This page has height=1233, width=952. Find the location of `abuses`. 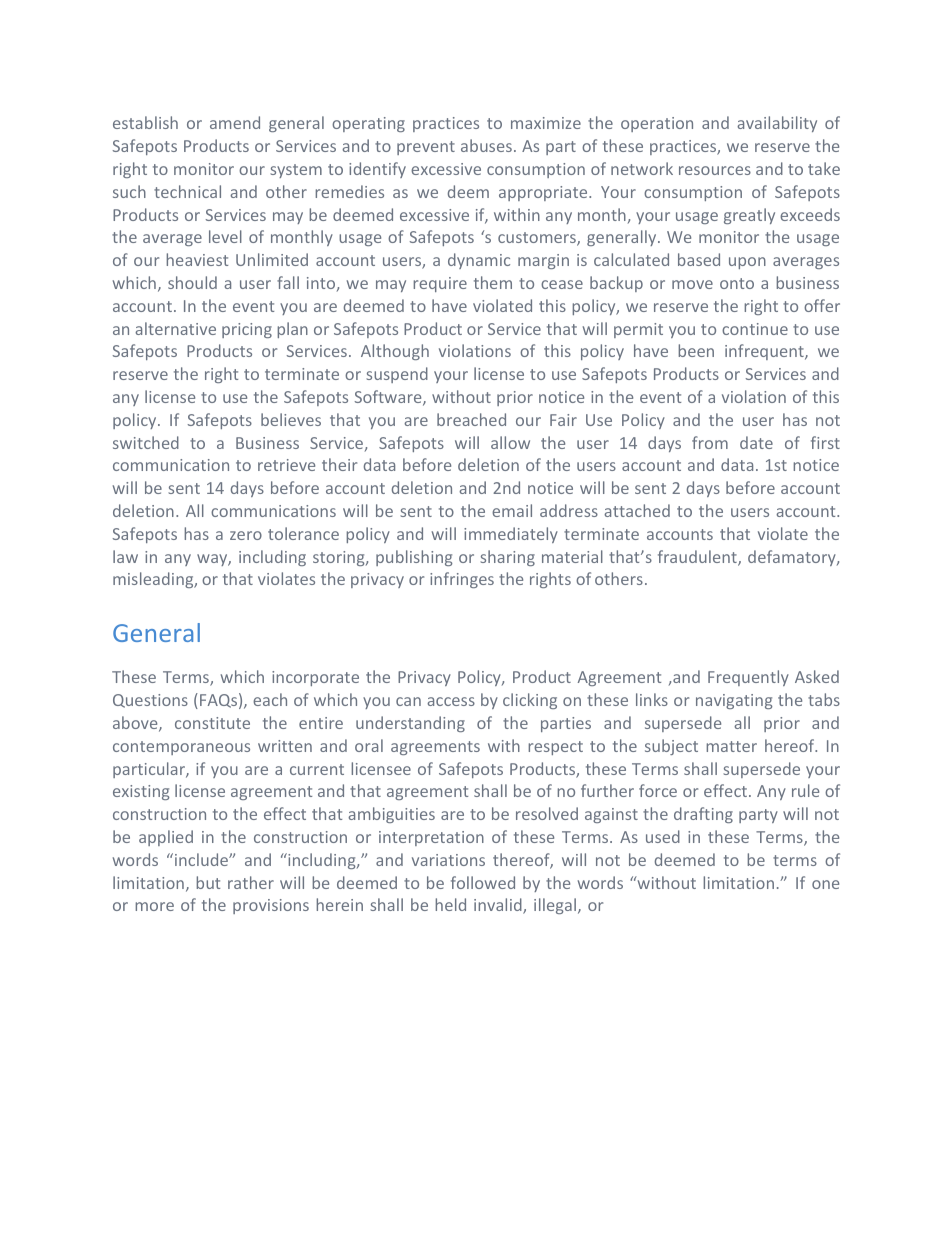

abuses is located at coordinates (486, 145).
